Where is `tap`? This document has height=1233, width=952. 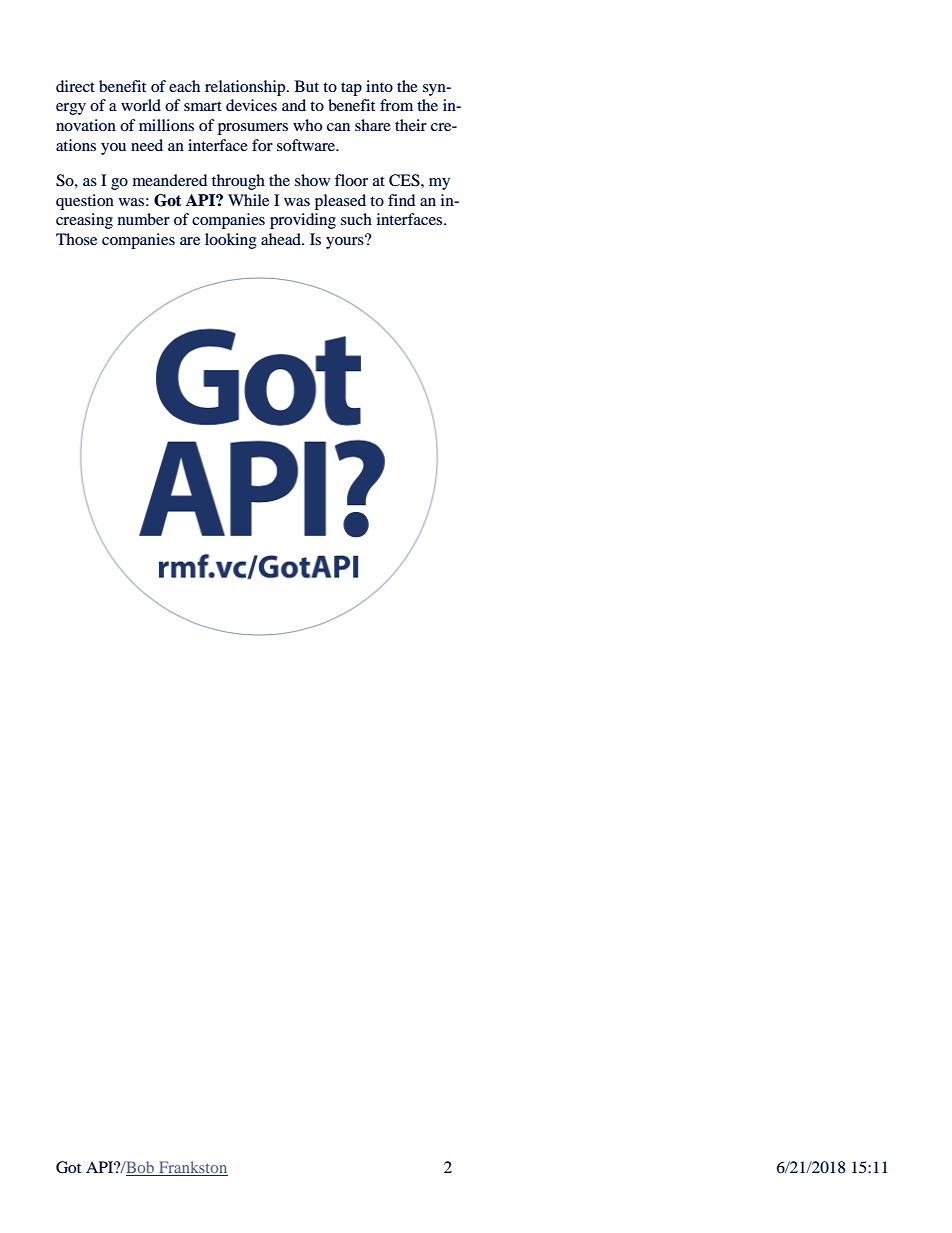 tap is located at coordinates (351, 89).
